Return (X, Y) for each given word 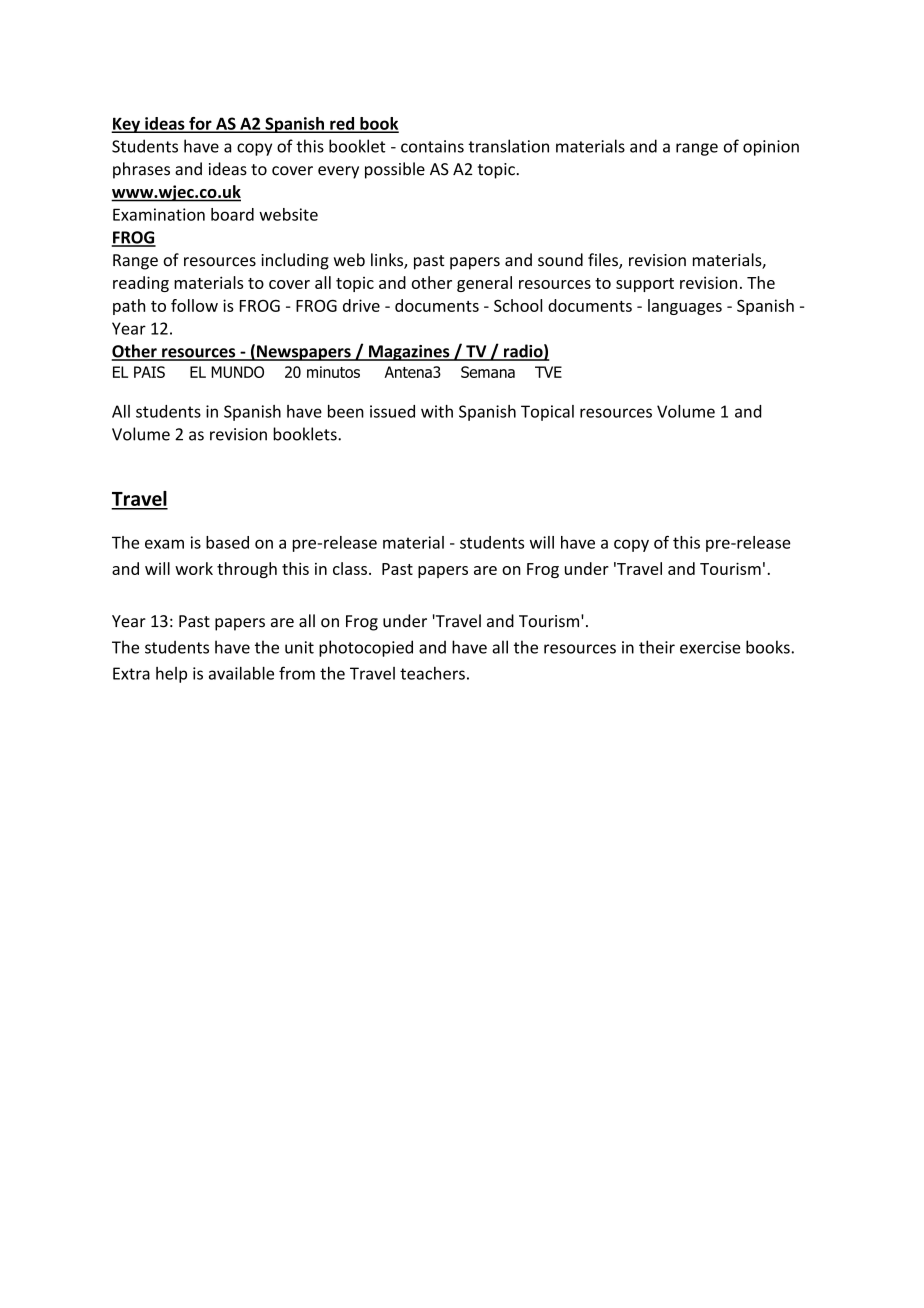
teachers (432, 673)
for (200, 124)
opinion (771, 148)
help (171, 675)
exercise (710, 647)
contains (432, 146)
